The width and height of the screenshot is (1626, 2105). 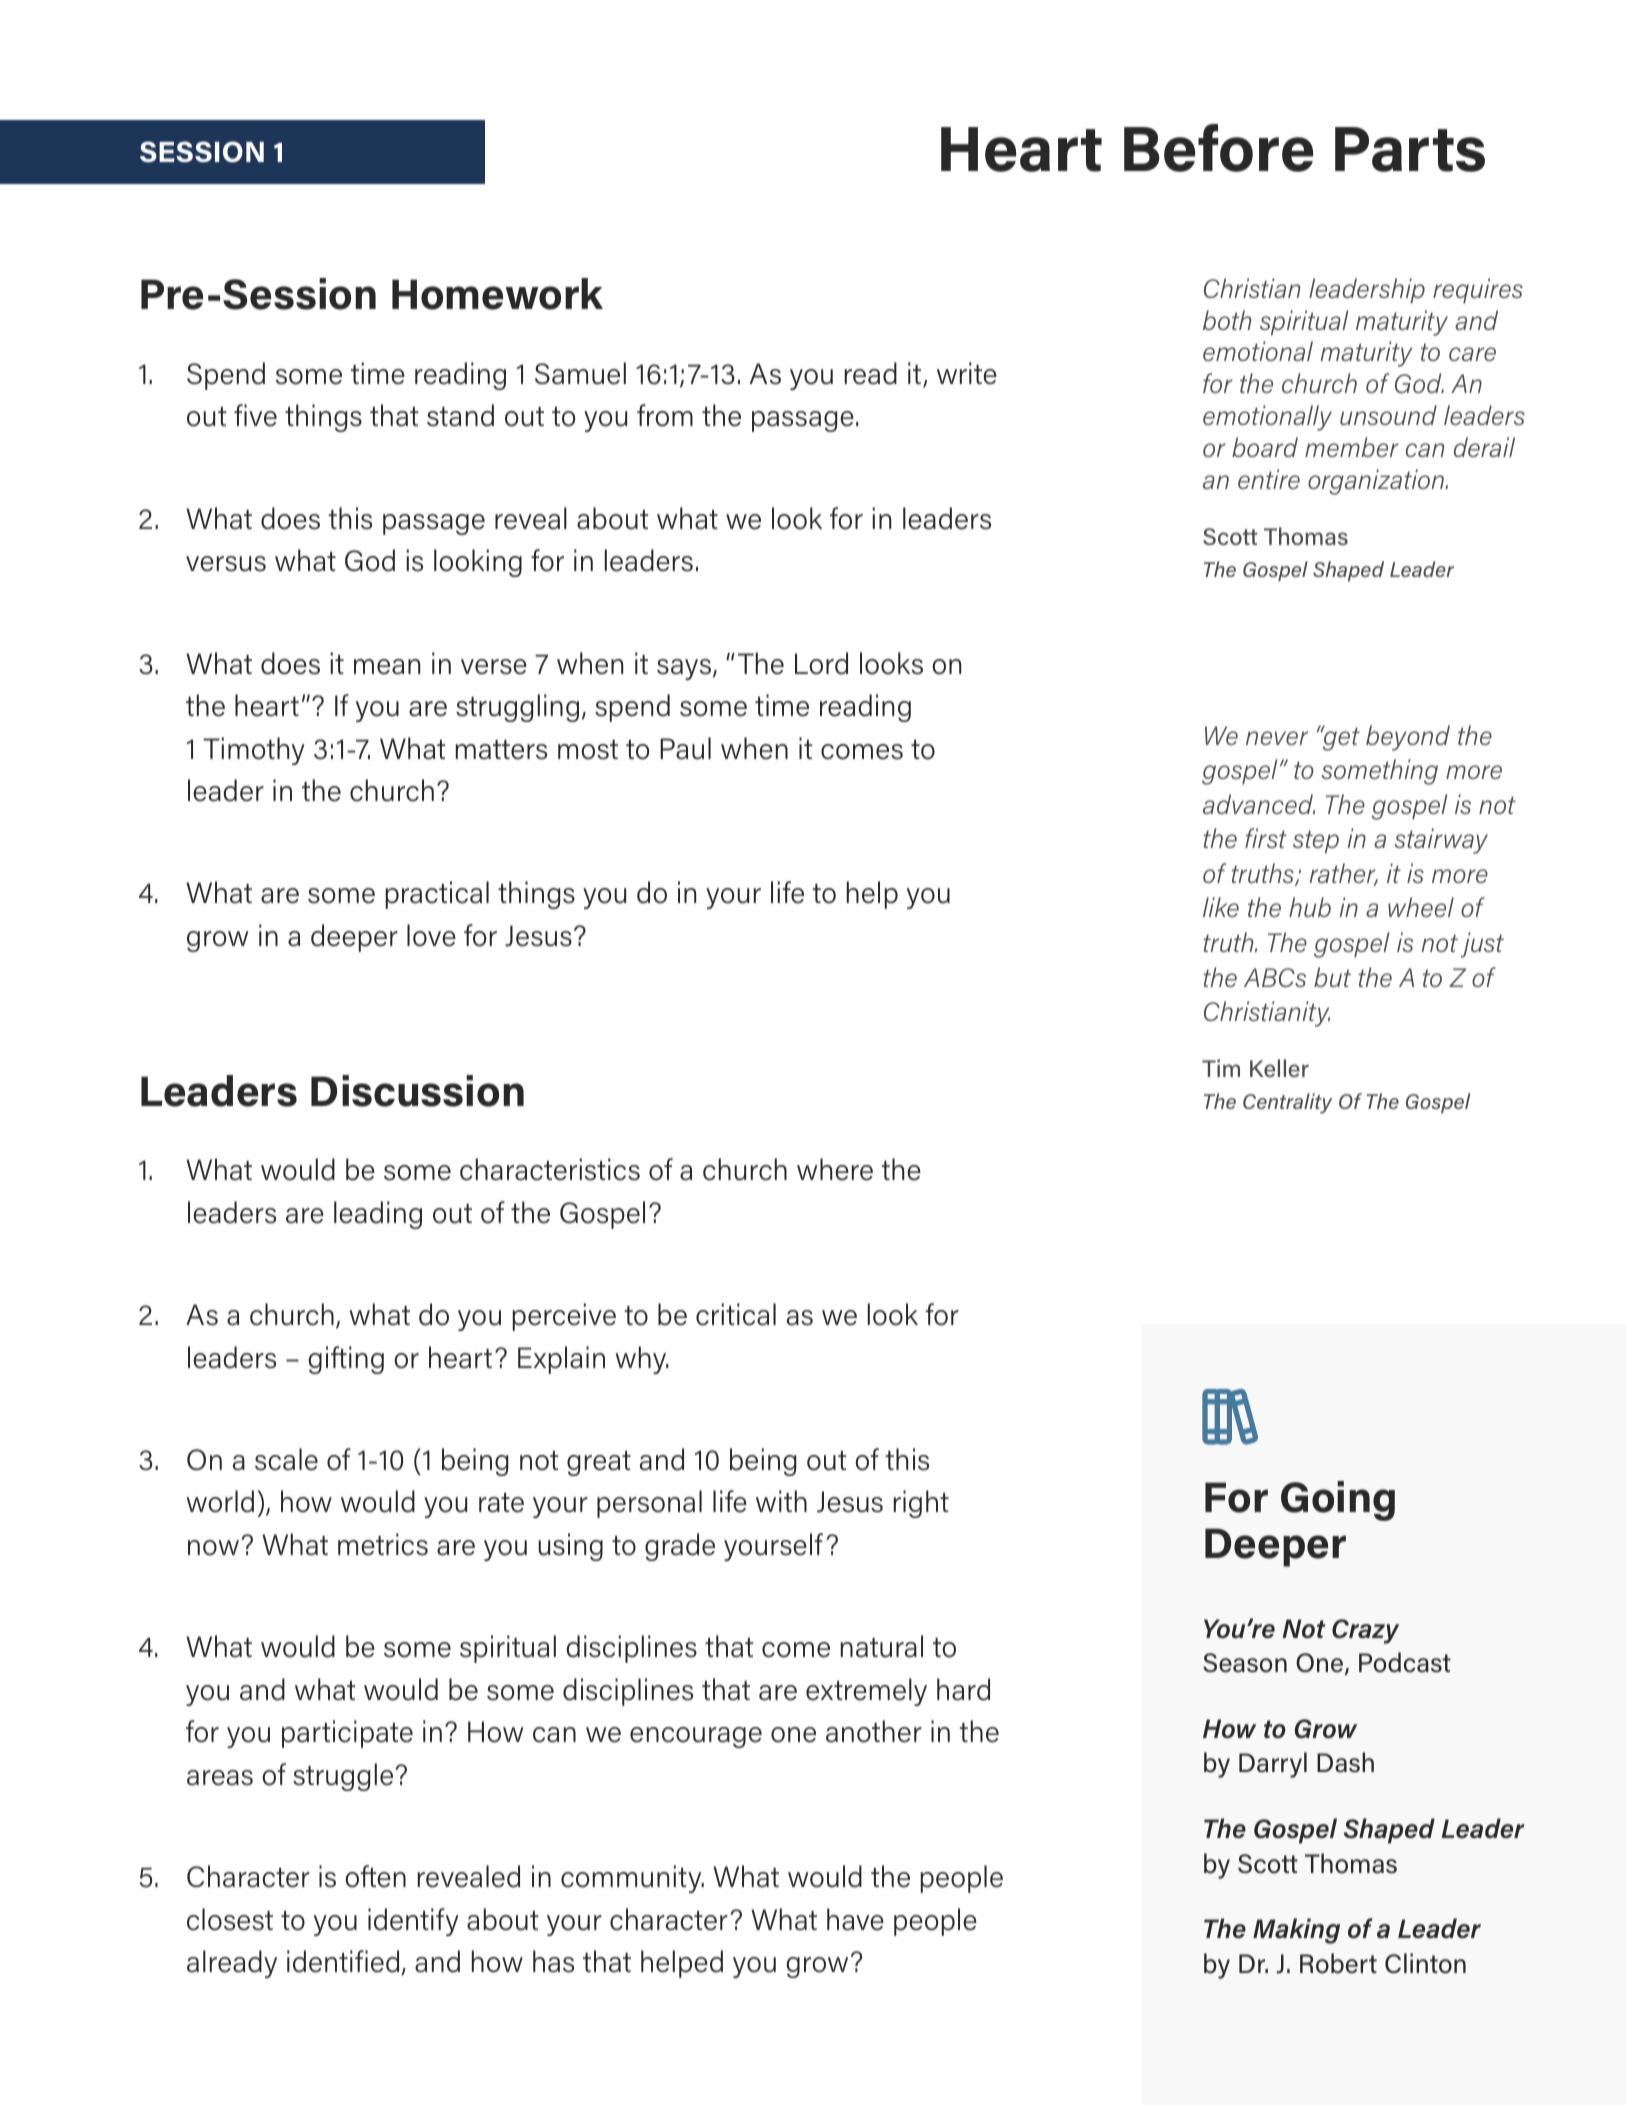 I want to click on write, so click(x=967, y=373).
